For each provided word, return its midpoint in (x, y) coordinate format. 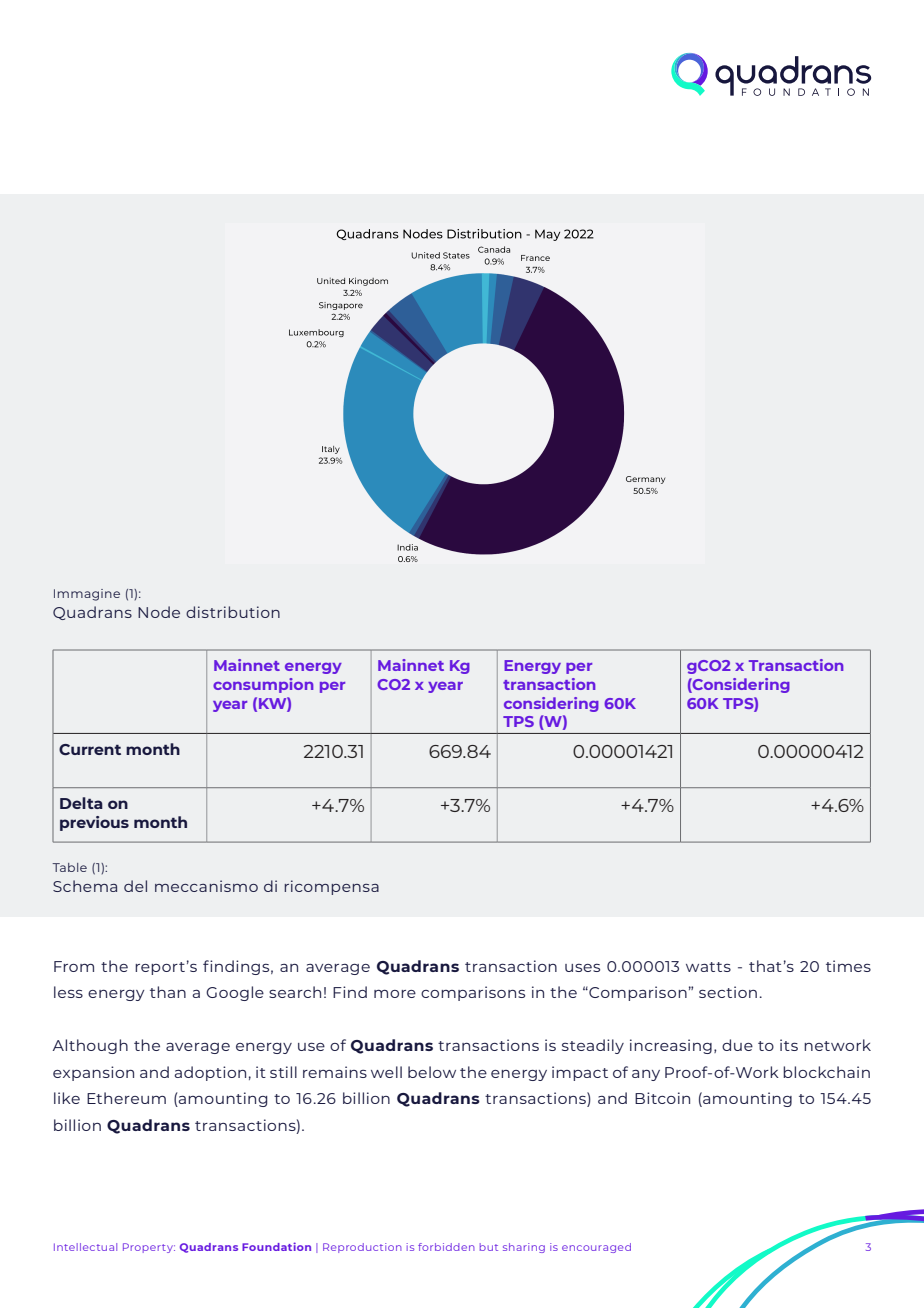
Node (159, 612)
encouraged (596, 1248)
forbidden (446, 1247)
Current (90, 750)
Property (149, 1248)
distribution (233, 612)
